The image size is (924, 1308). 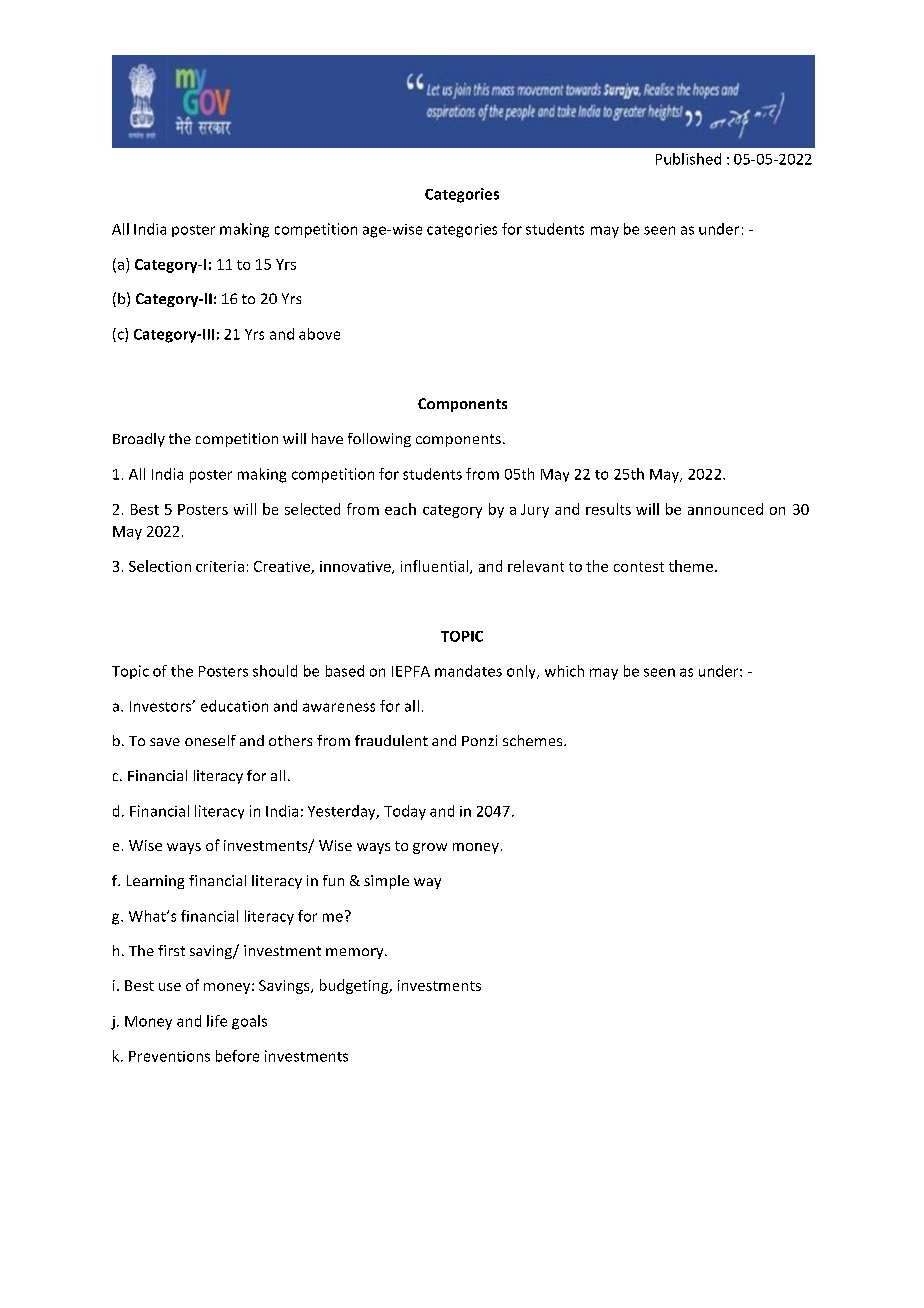 I want to click on life, so click(x=217, y=1021).
